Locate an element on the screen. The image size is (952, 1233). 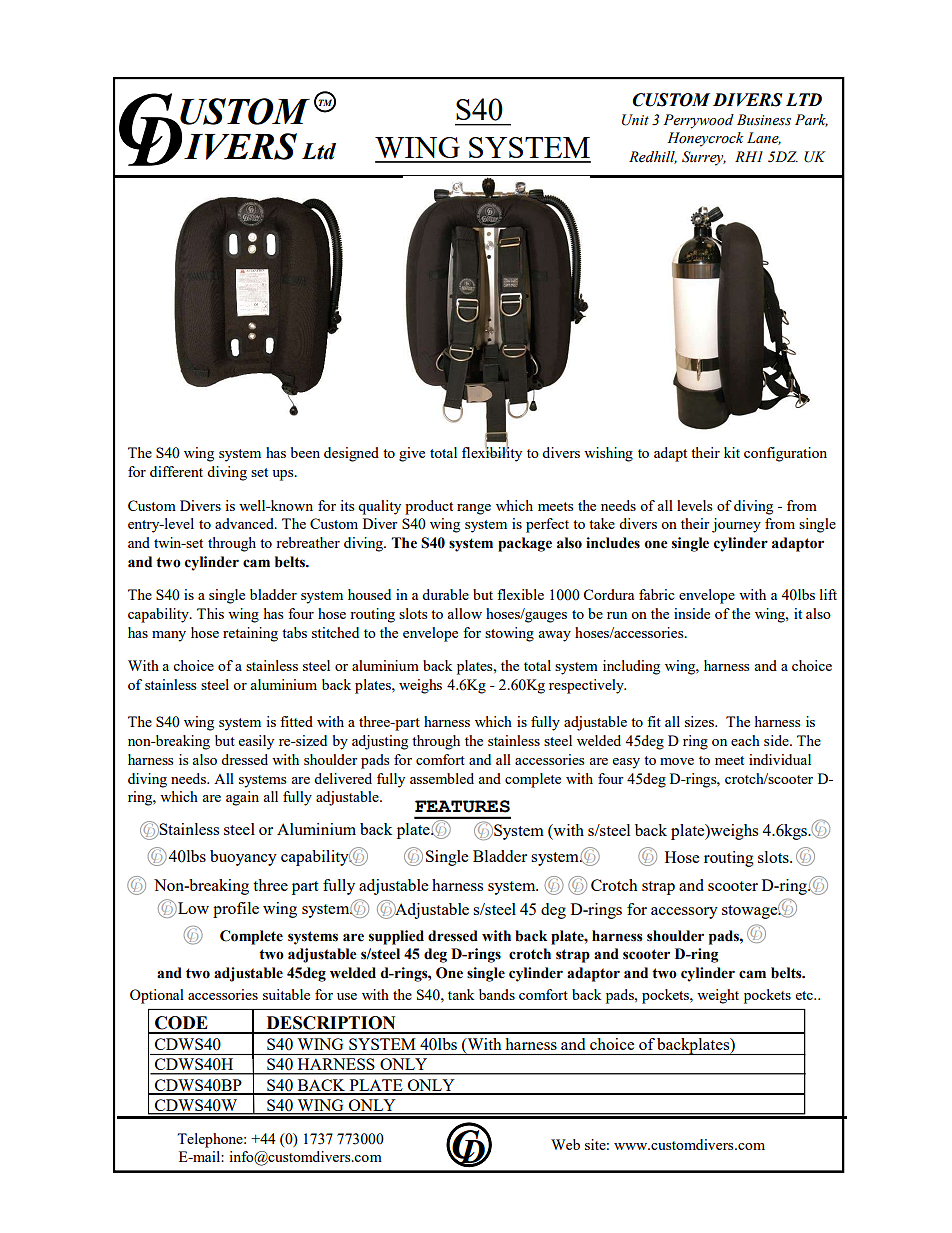
kit is located at coordinates (732, 452).
